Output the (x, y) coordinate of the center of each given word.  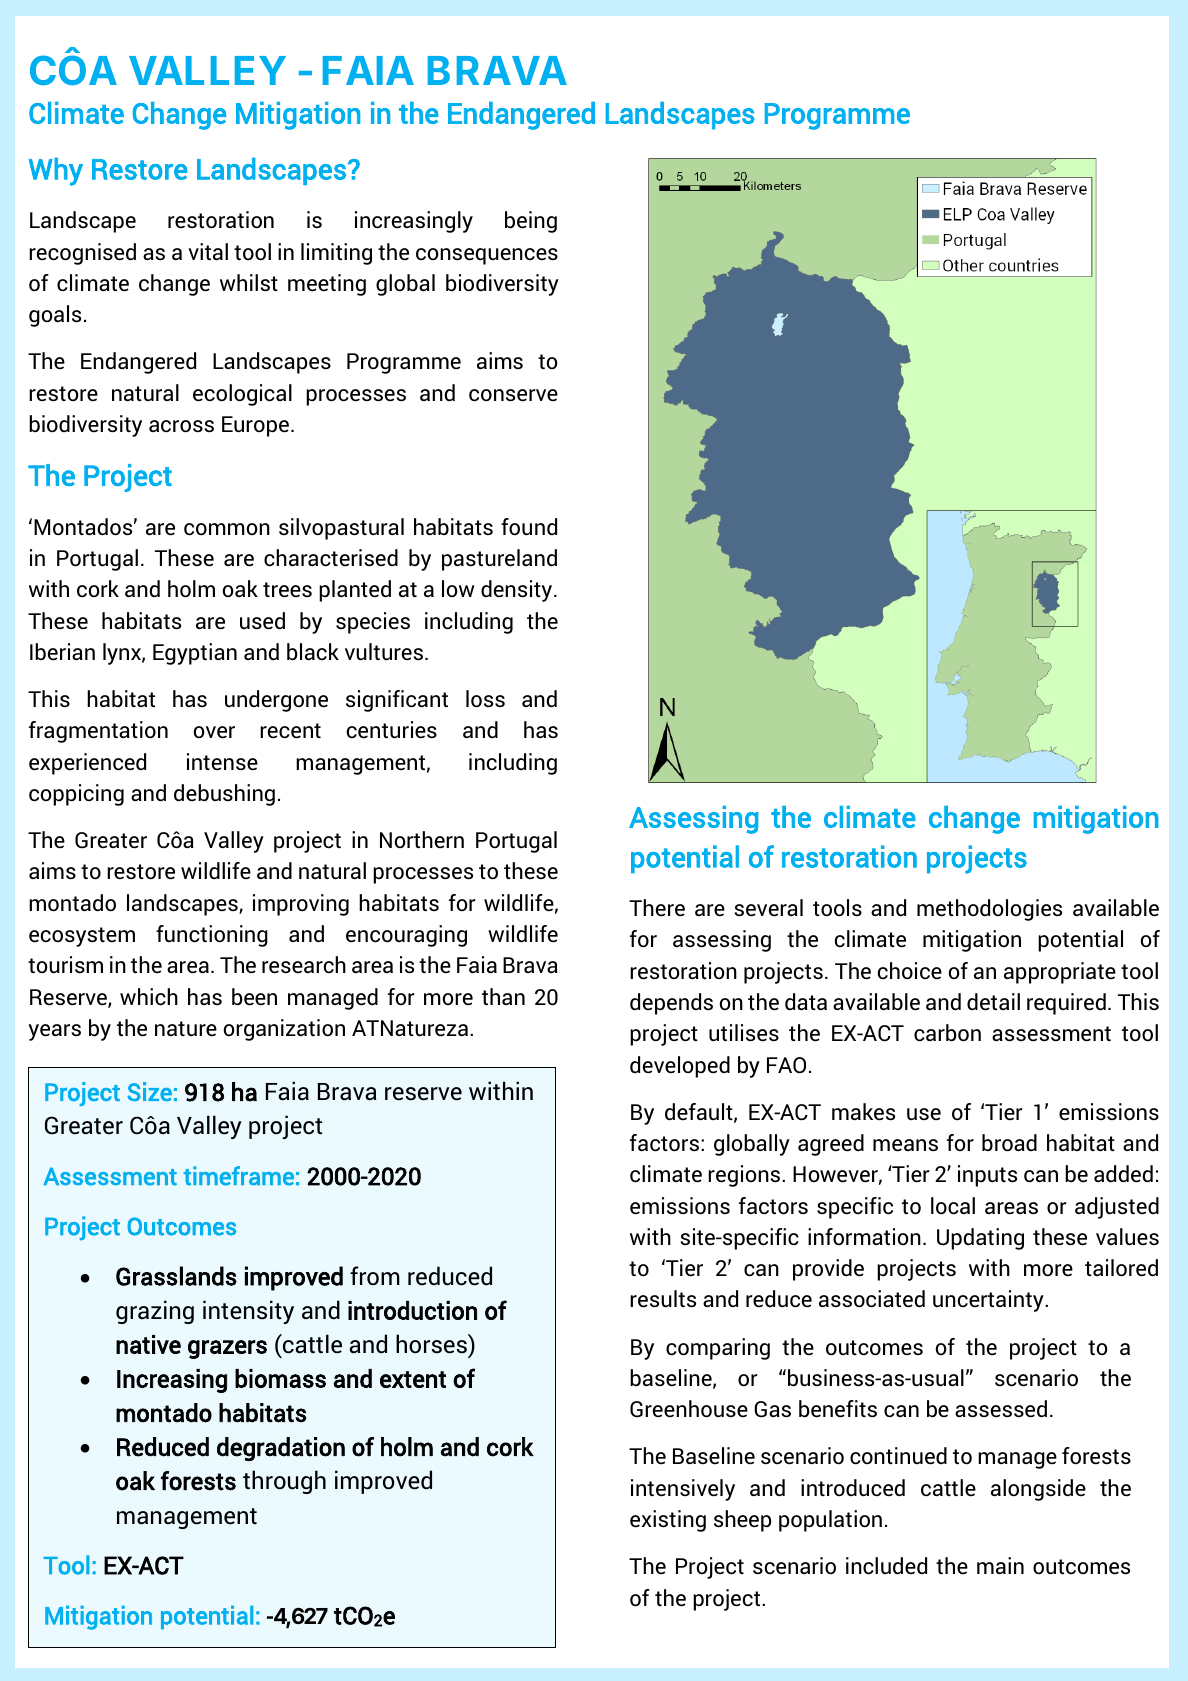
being (531, 222)
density (518, 591)
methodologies (989, 910)
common (227, 529)
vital (208, 251)
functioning (212, 936)
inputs (987, 1176)
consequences (487, 256)
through (284, 1482)
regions (745, 1176)
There (657, 908)
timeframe (239, 1176)
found (529, 527)
